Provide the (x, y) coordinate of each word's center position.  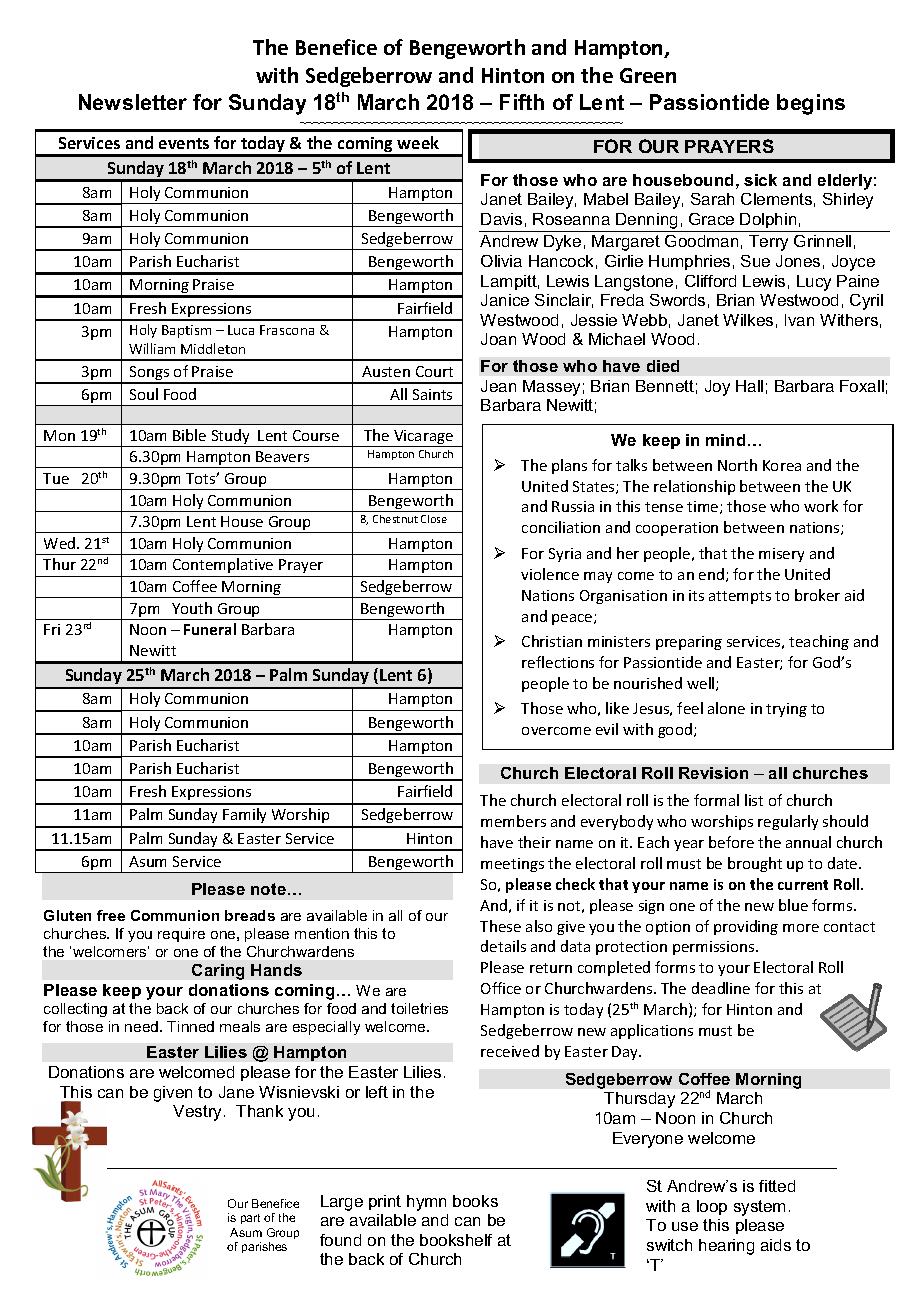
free (111, 915)
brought (755, 864)
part (250, 1219)
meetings (512, 865)
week (418, 142)
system (759, 1208)
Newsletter (133, 102)
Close (434, 519)
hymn (426, 1203)
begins (811, 104)
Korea (782, 465)
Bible (189, 435)
